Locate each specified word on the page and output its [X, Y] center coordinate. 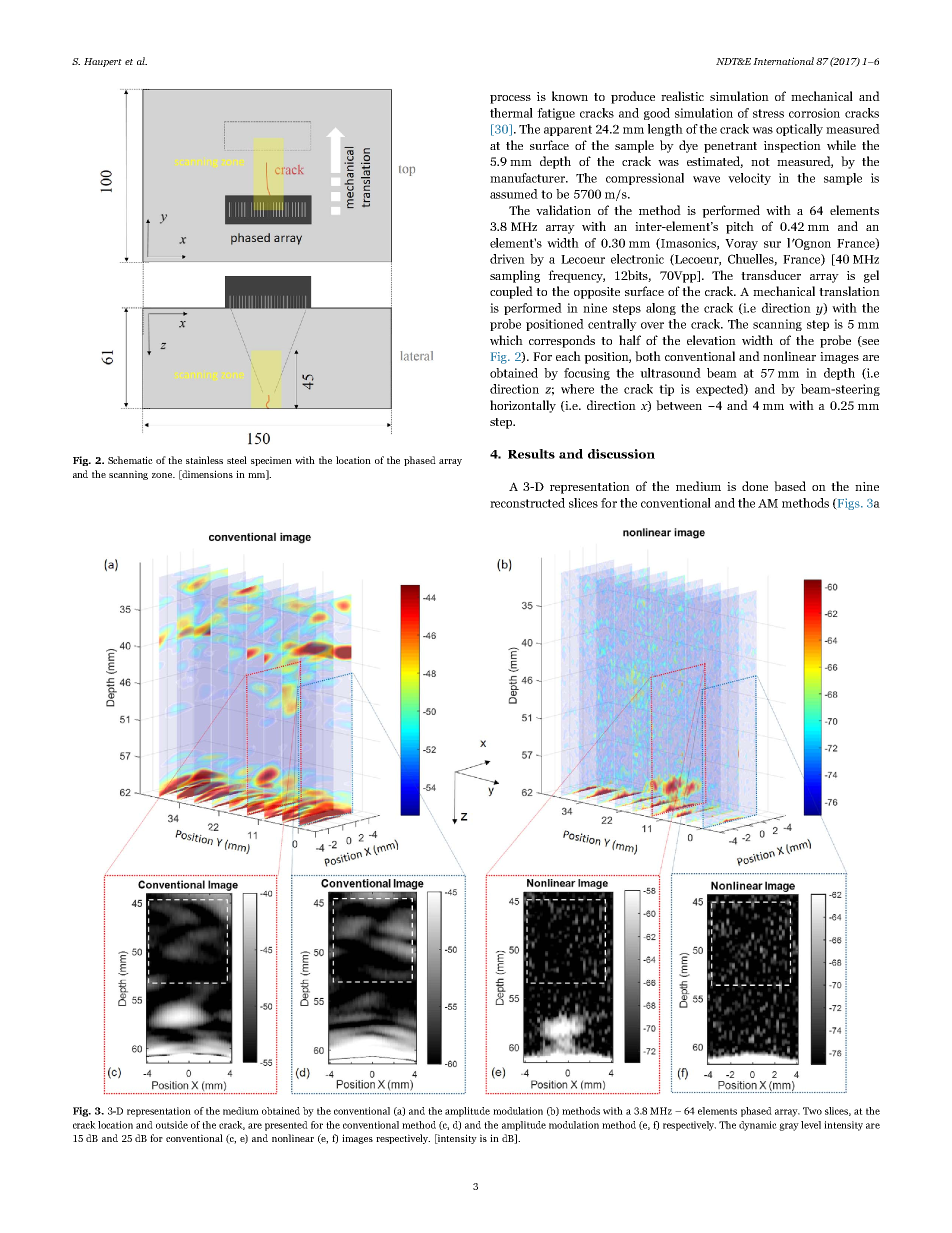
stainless [204, 460]
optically [799, 130]
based [790, 486]
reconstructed [527, 503]
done [755, 486]
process [510, 99]
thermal [511, 113]
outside [172, 1125]
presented [286, 1126]
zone [163, 475]
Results [531, 454]
